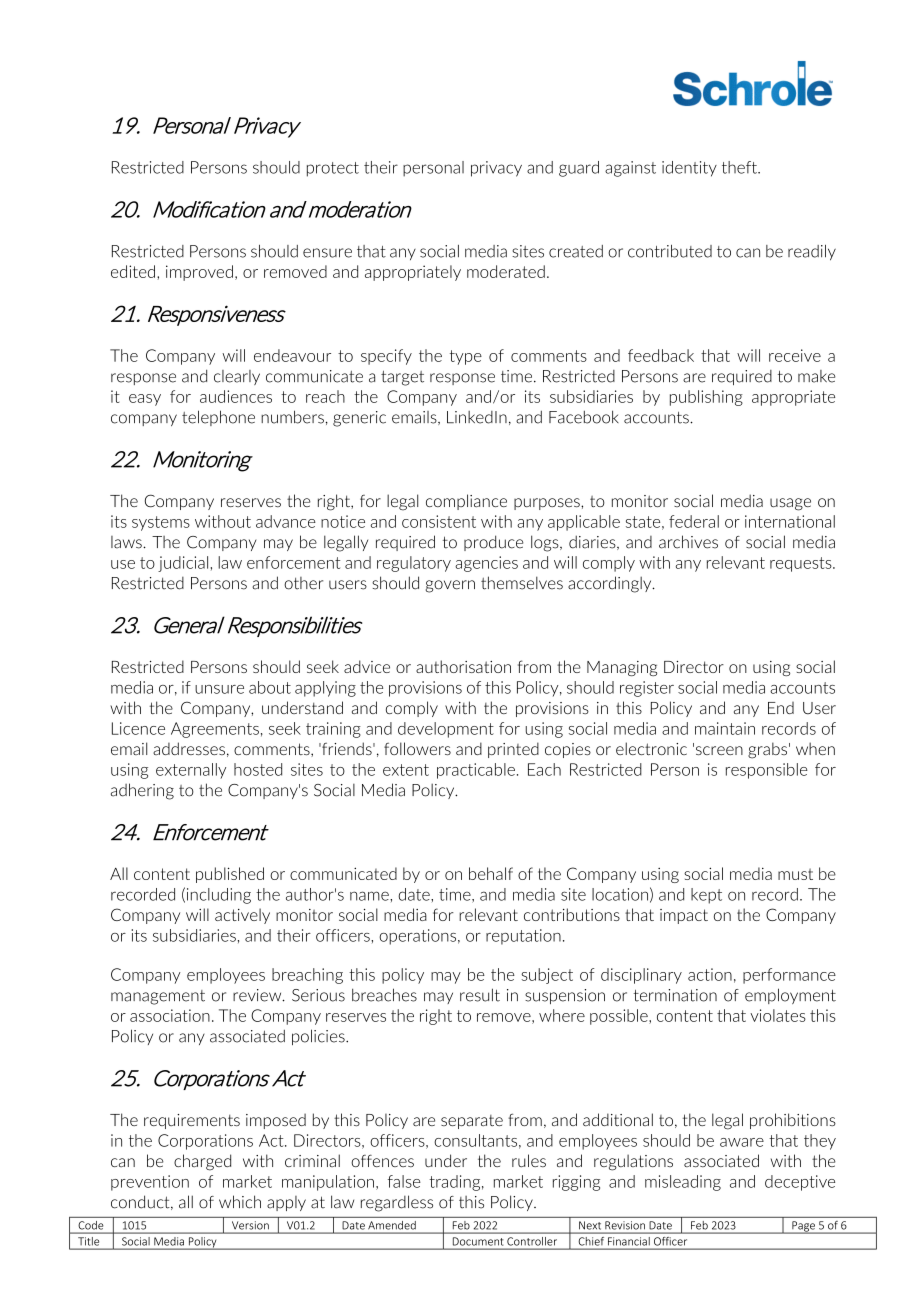 The height and width of the screenshot is (1308, 924). What do you see at coordinates (710, 974) in the screenshot?
I see `action` at bounding box center [710, 974].
